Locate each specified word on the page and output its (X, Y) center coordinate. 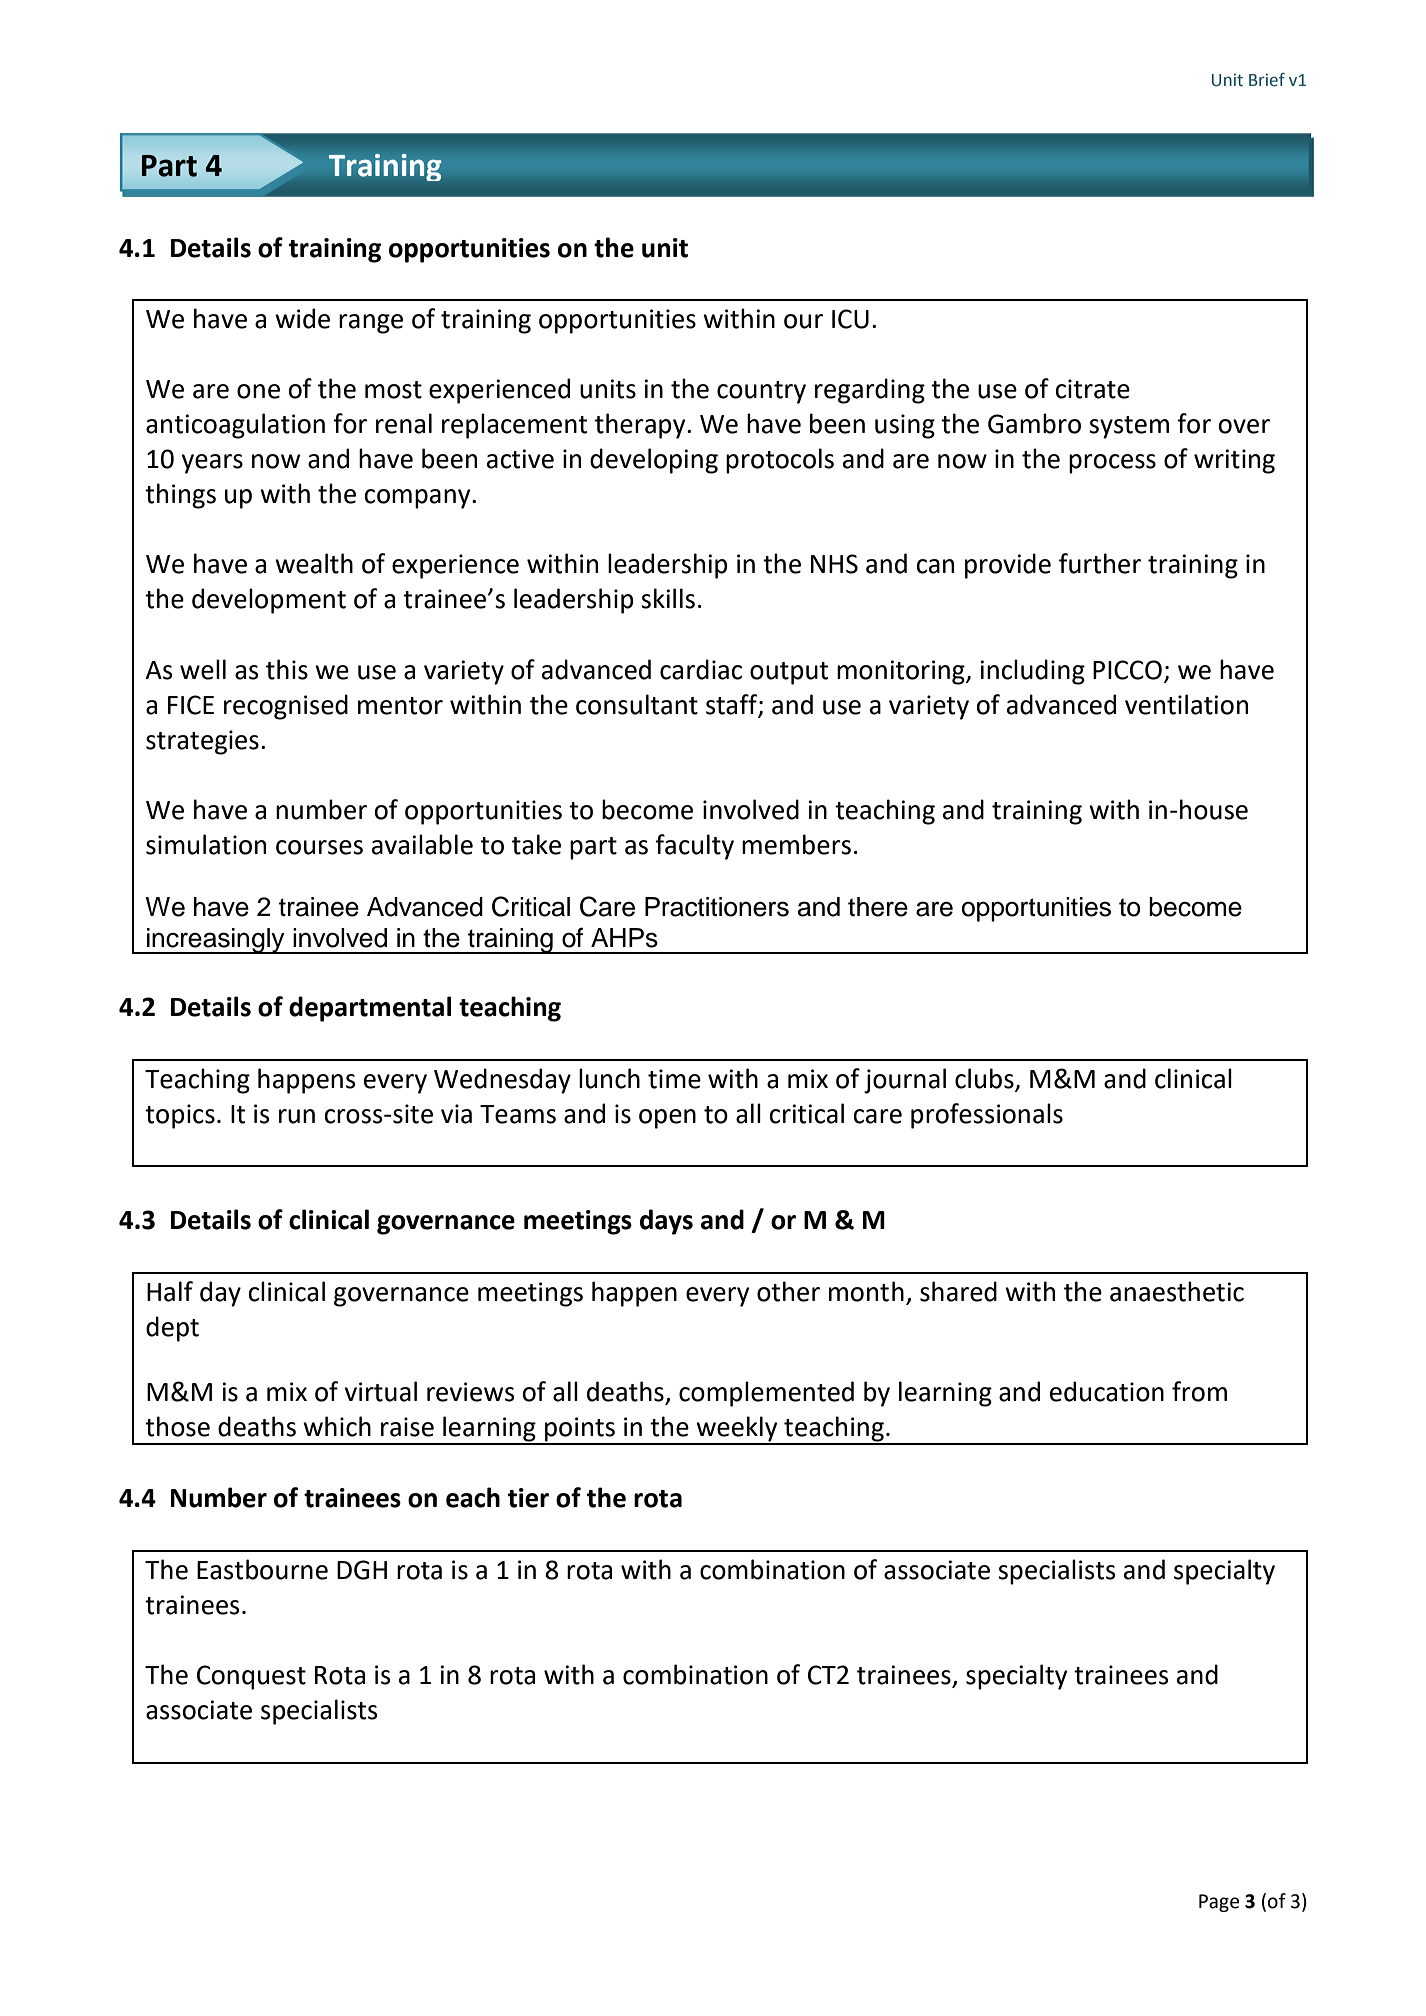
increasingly (216, 941)
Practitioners (717, 907)
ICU (850, 319)
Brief (1267, 80)
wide (302, 318)
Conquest (251, 1677)
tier (528, 1498)
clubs (984, 1078)
